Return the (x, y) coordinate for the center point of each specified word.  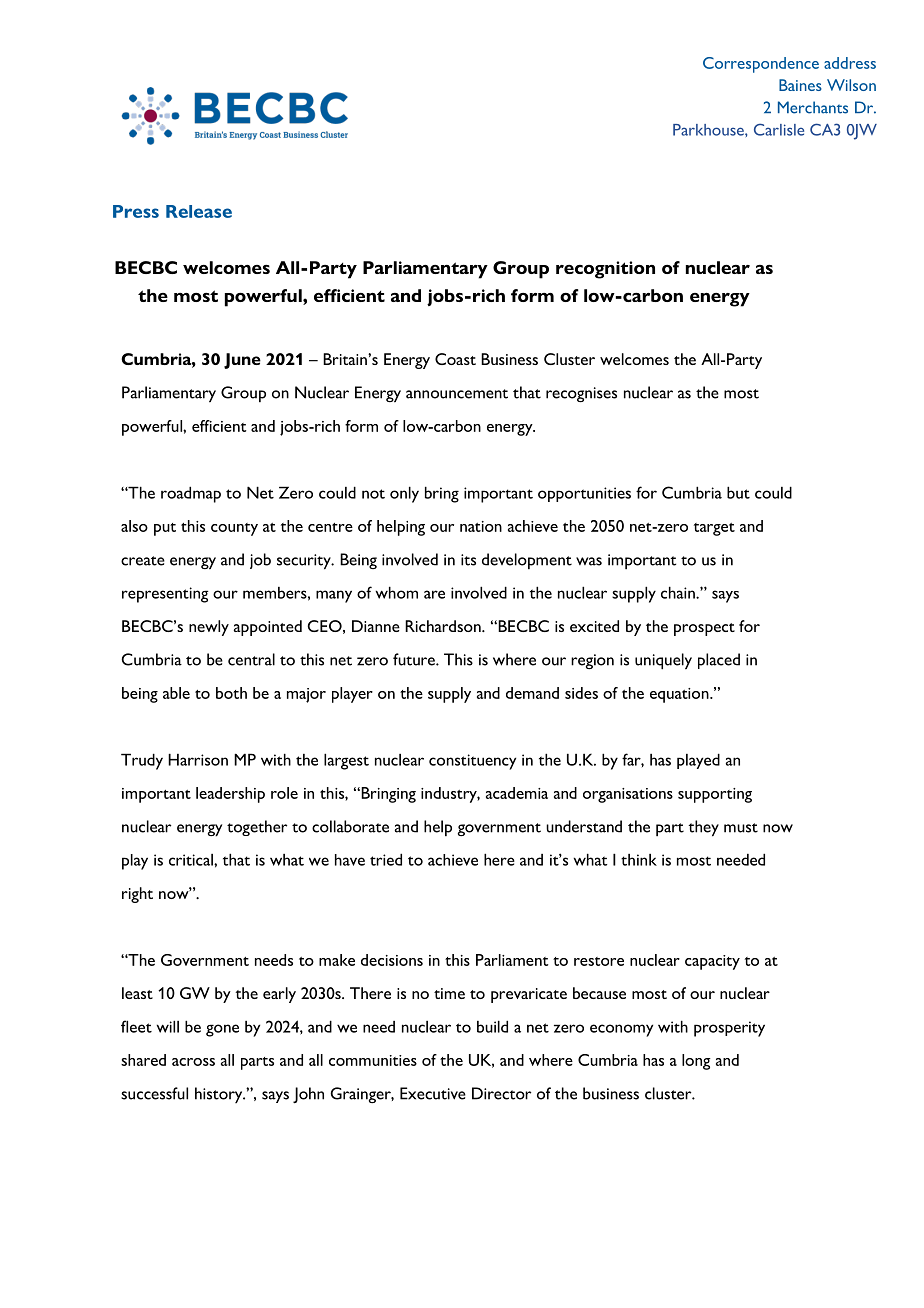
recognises (581, 395)
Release (199, 211)
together (257, 828)
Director (501, 1093)
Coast (455, 359)
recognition (605, 270)
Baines (800, 85)
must (741, 828)
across (193, 1062)
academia (517, 793)
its (468, 560)
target (714, 529)
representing (165, 595)
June (242, 361)
